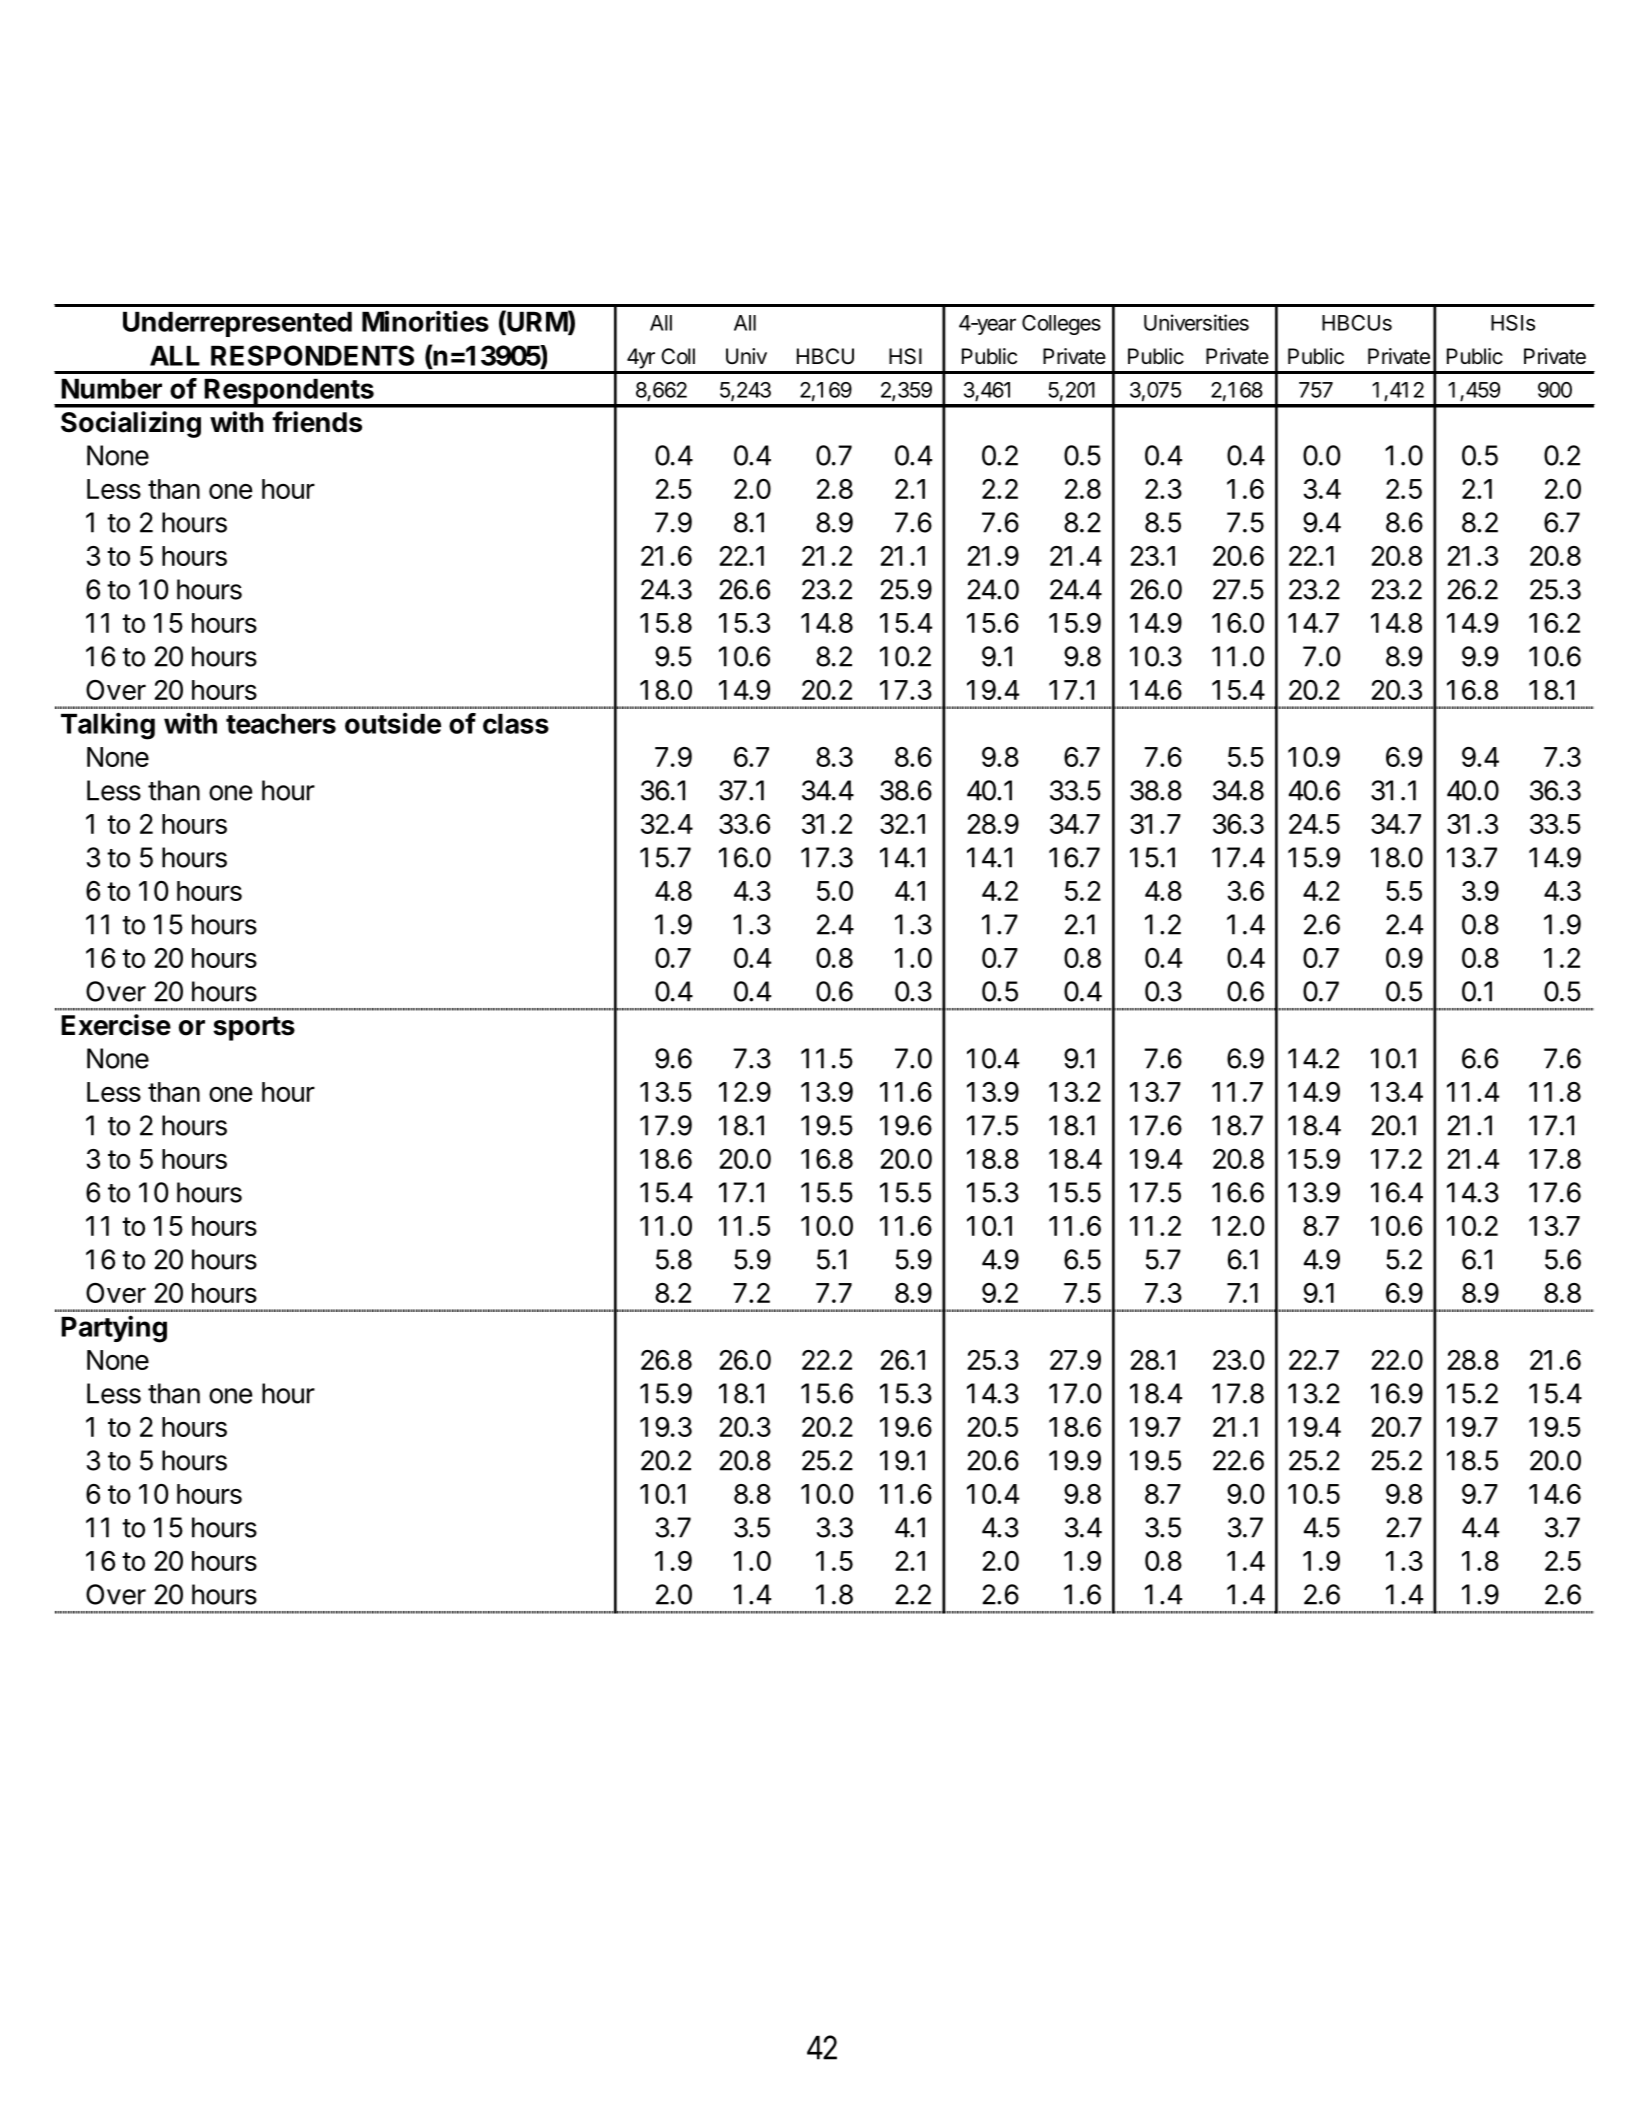  What do you see at coordinates (114, 1329) in the screenshot?
I see `Partying` at bounding box center [114, 1329].
